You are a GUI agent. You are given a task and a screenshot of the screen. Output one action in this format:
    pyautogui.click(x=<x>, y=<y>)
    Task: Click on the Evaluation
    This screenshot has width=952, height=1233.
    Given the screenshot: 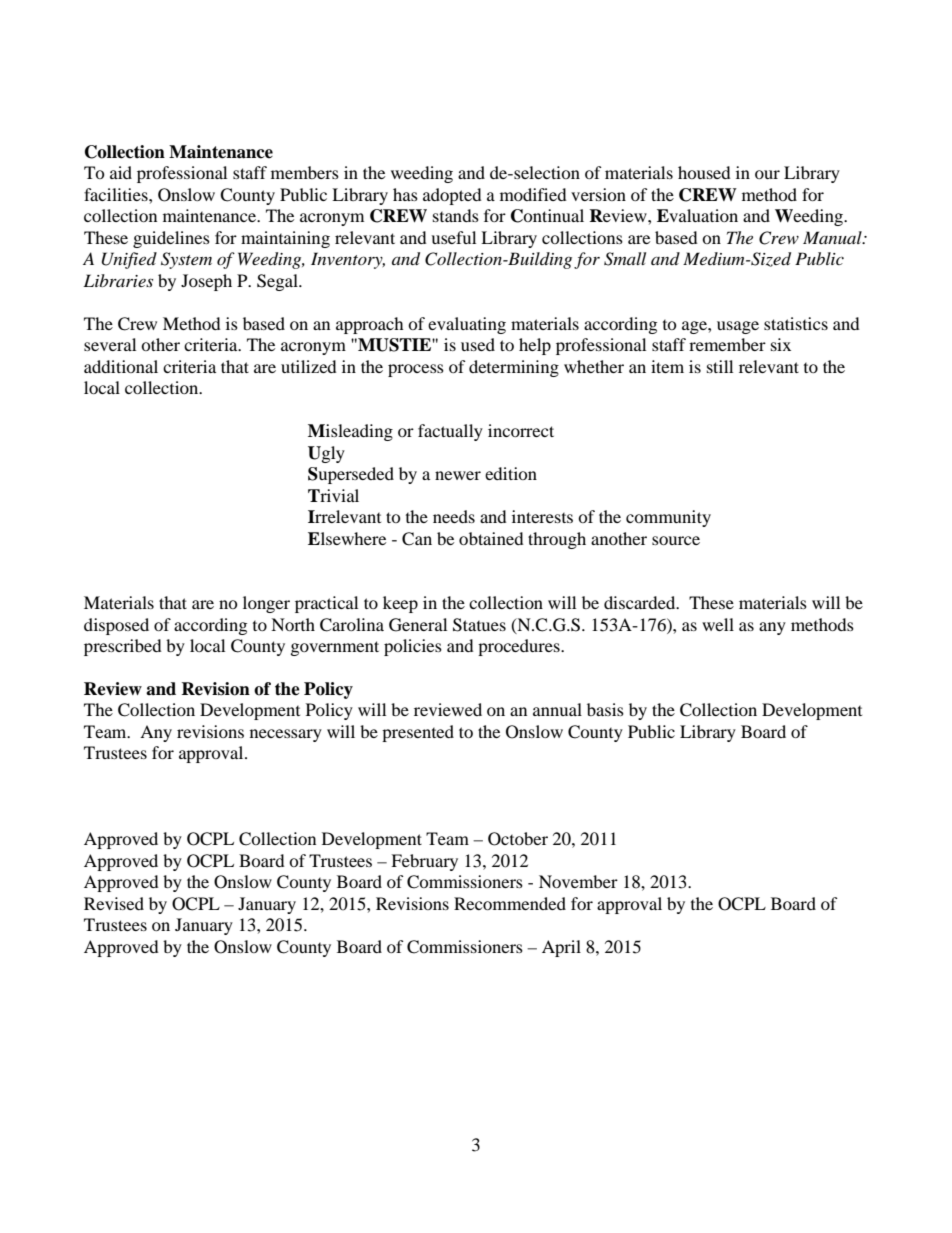 What is the action you would take?
    pyautogui.click(x=697, y=215)
